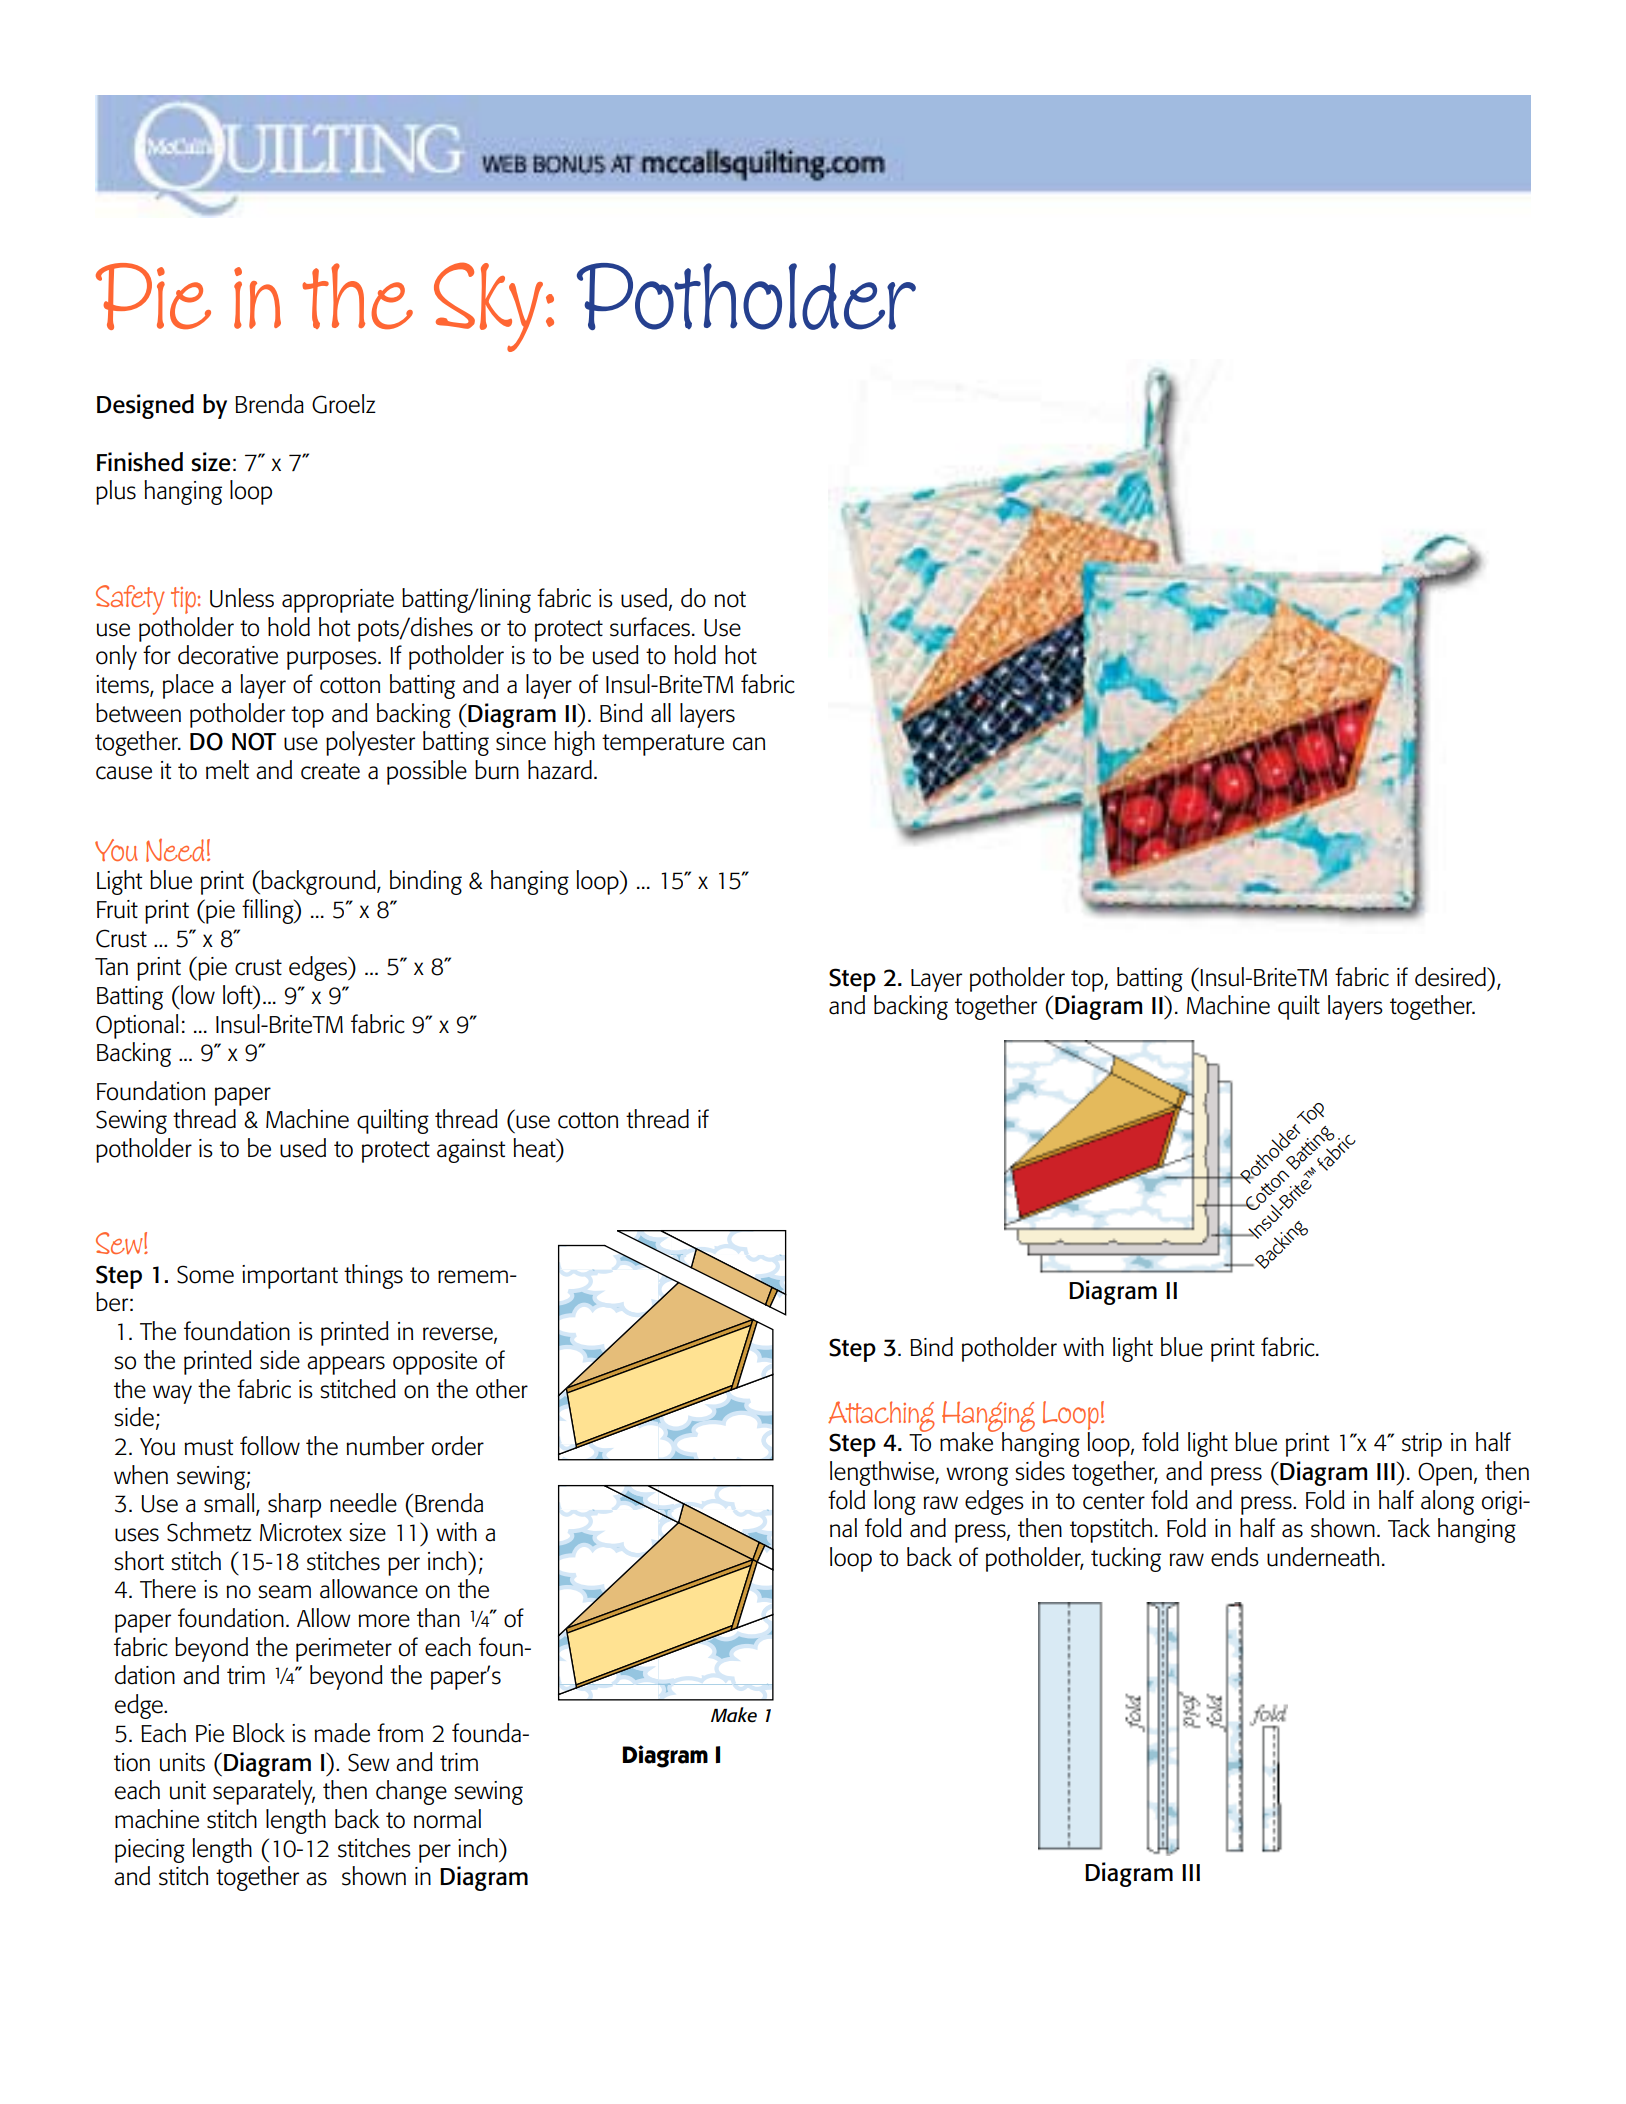  What do you see at coordinates (535, 1148) in the screenshot?
I see `heat` at bounding box center [535, 1148].
